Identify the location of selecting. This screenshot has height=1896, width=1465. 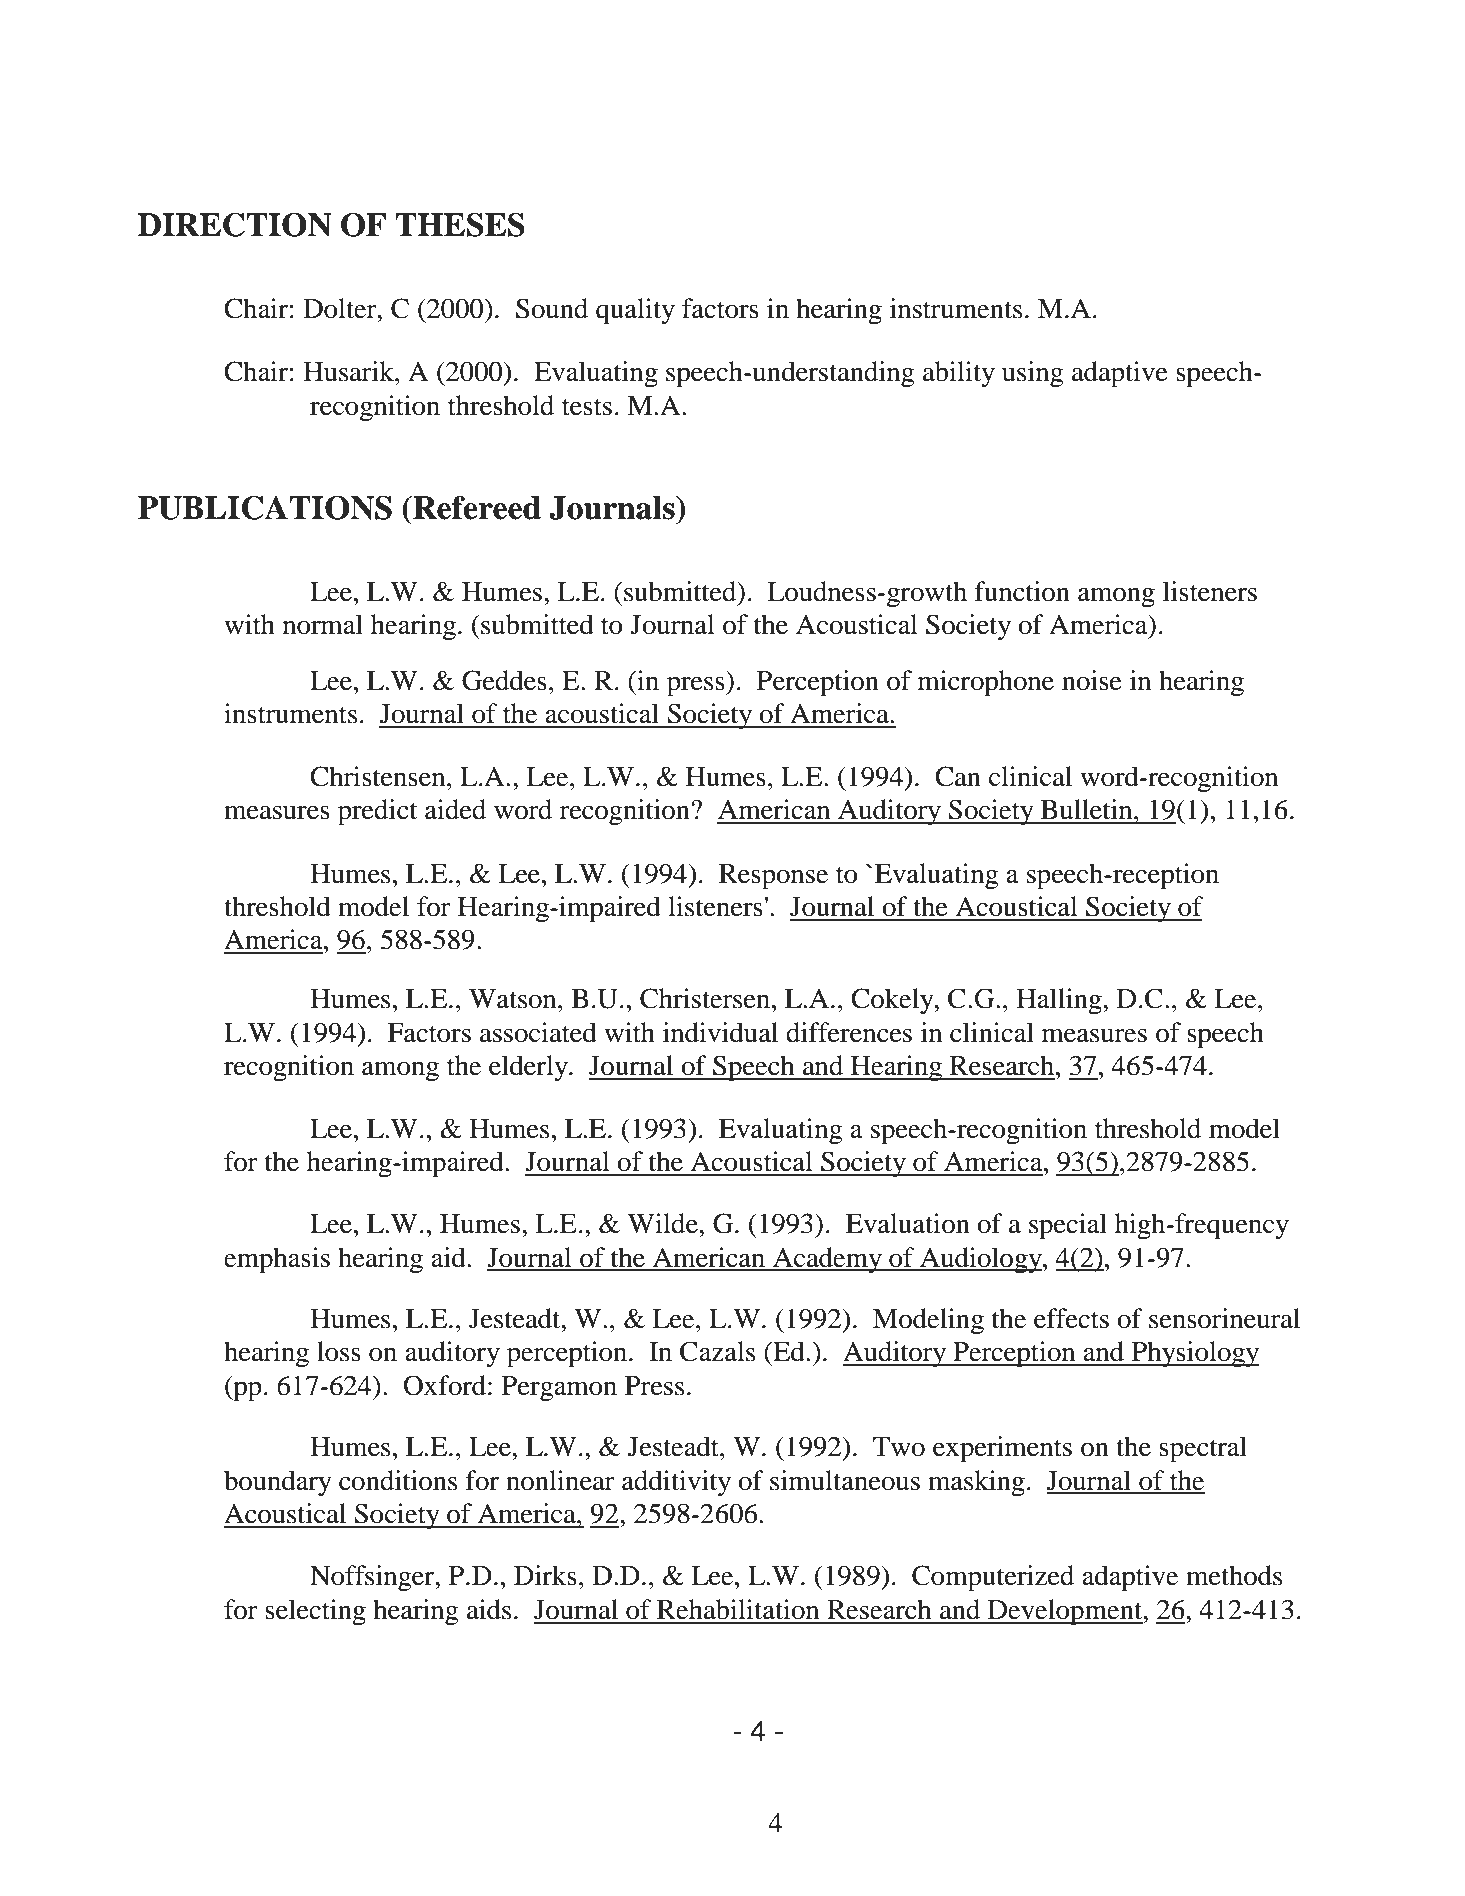
(315, 1612).
